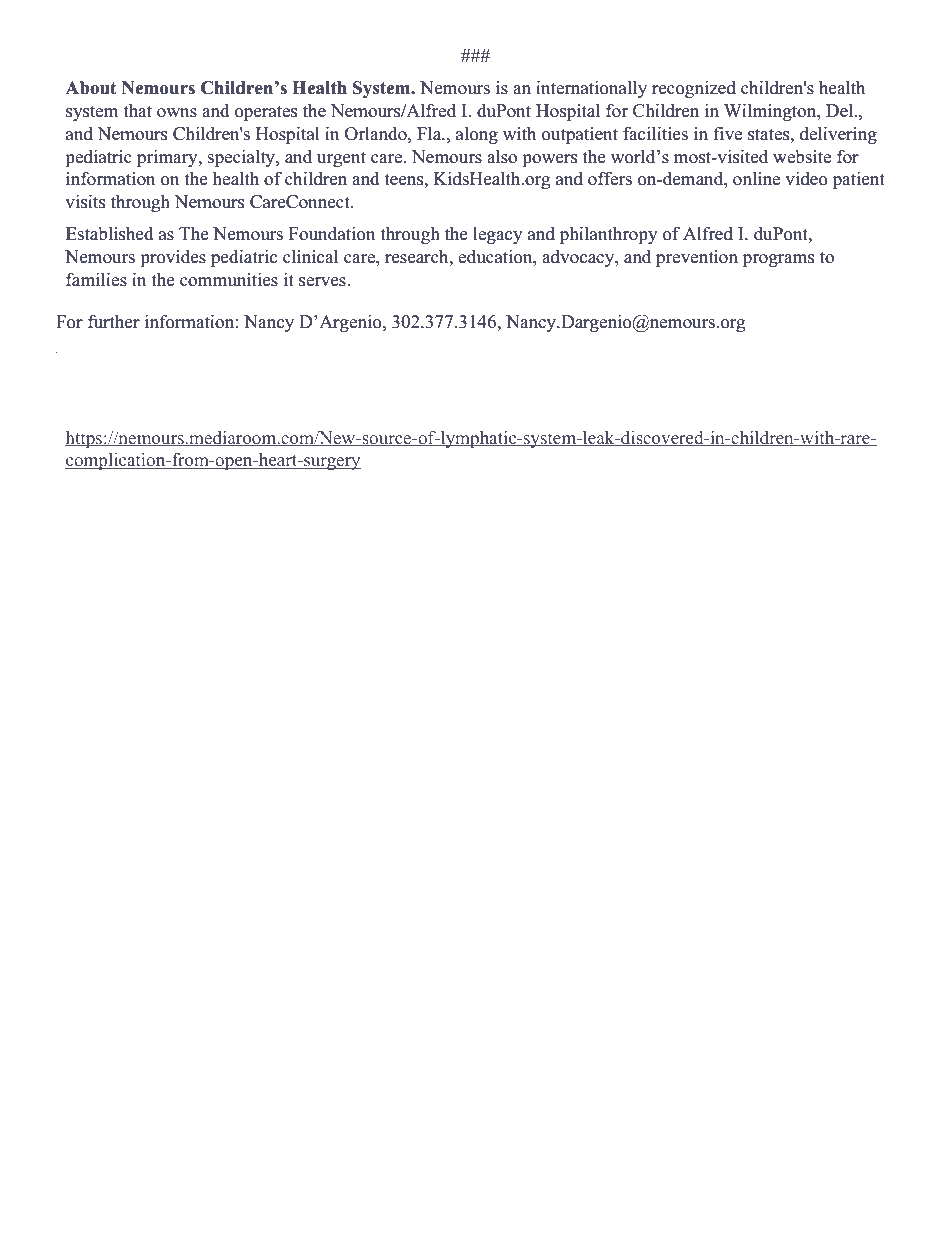 This page has height=1233, width=952. What do you see at coordinates (591, 89) in the page?
I see `internationally` at bounding box center [591, 89].
